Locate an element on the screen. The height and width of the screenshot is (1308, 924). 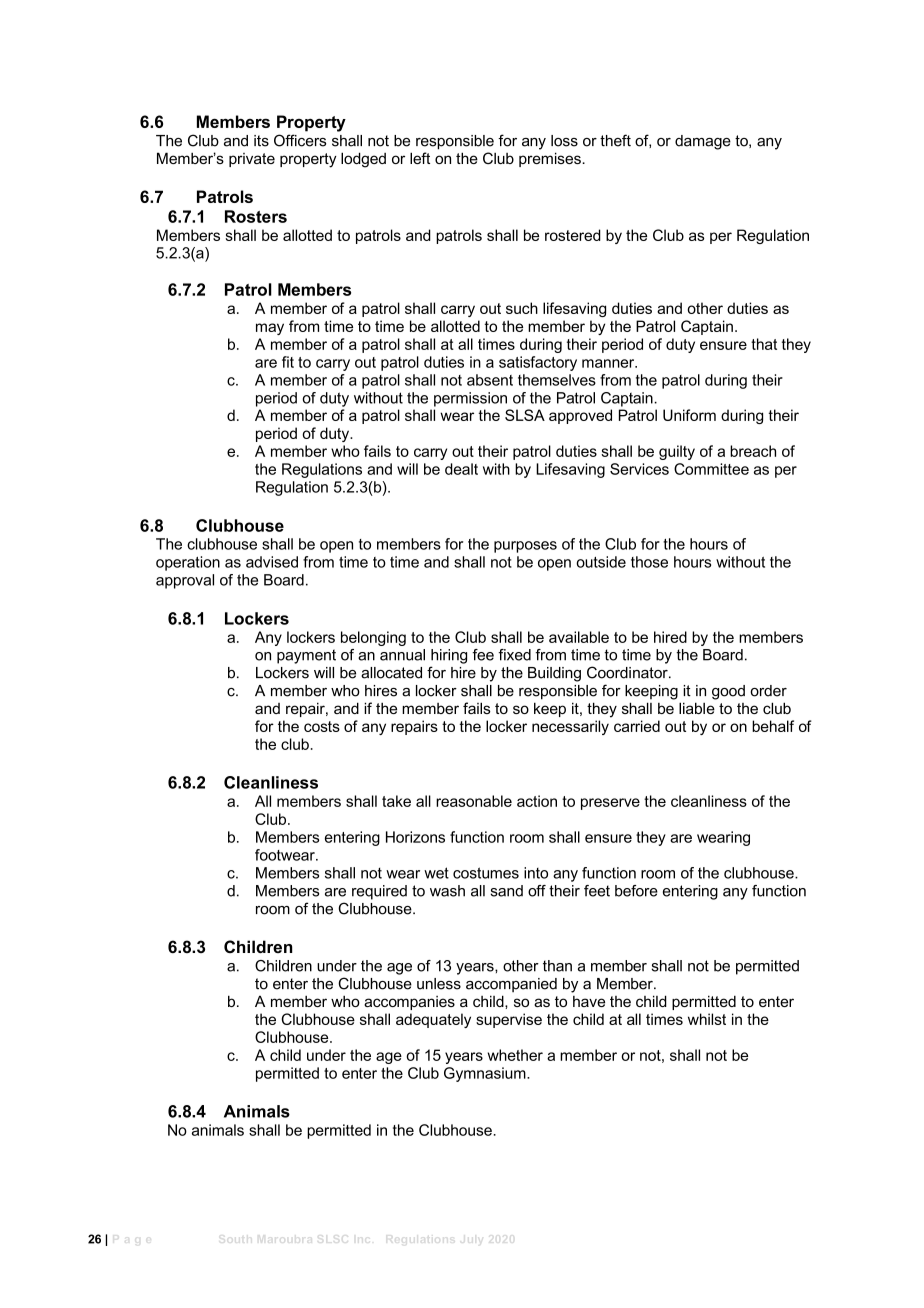
reasonable is located at coordinates (474, 801).
